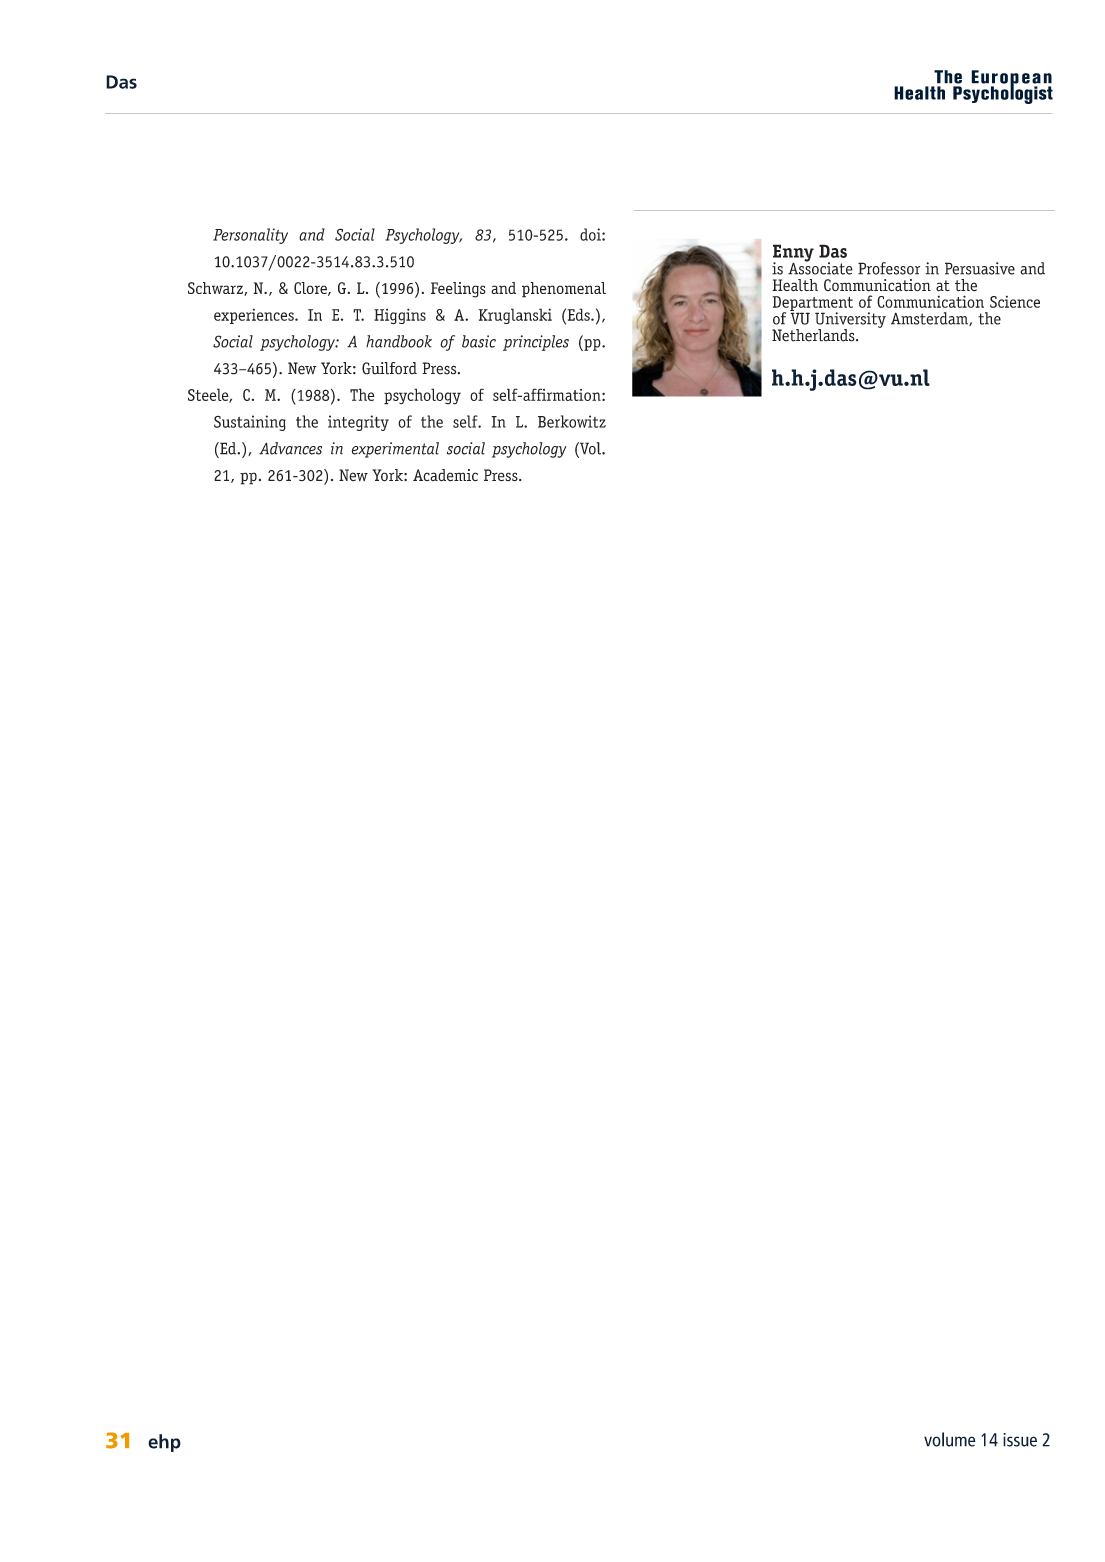 This screenshot has height=1562, width=1105. What do you see at coordinates (591, 234) in the screenshot?
I see `doi` at bounding box center [591, 234].
